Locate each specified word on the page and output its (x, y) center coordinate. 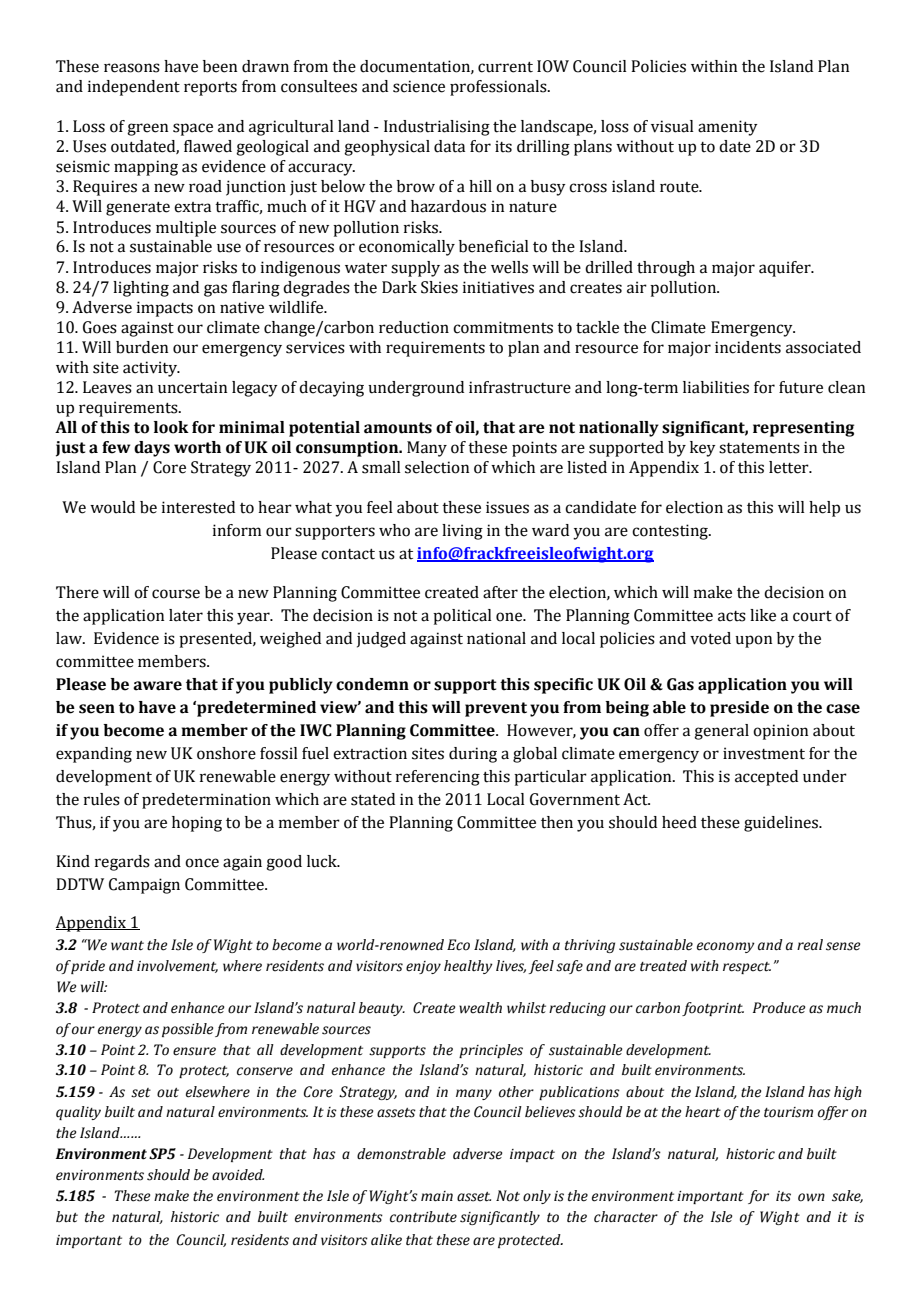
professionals (499, 88)
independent (134, 88)
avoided (238, 1175)
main (437, 1196)
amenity (728, 128)
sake (847, 1196)
